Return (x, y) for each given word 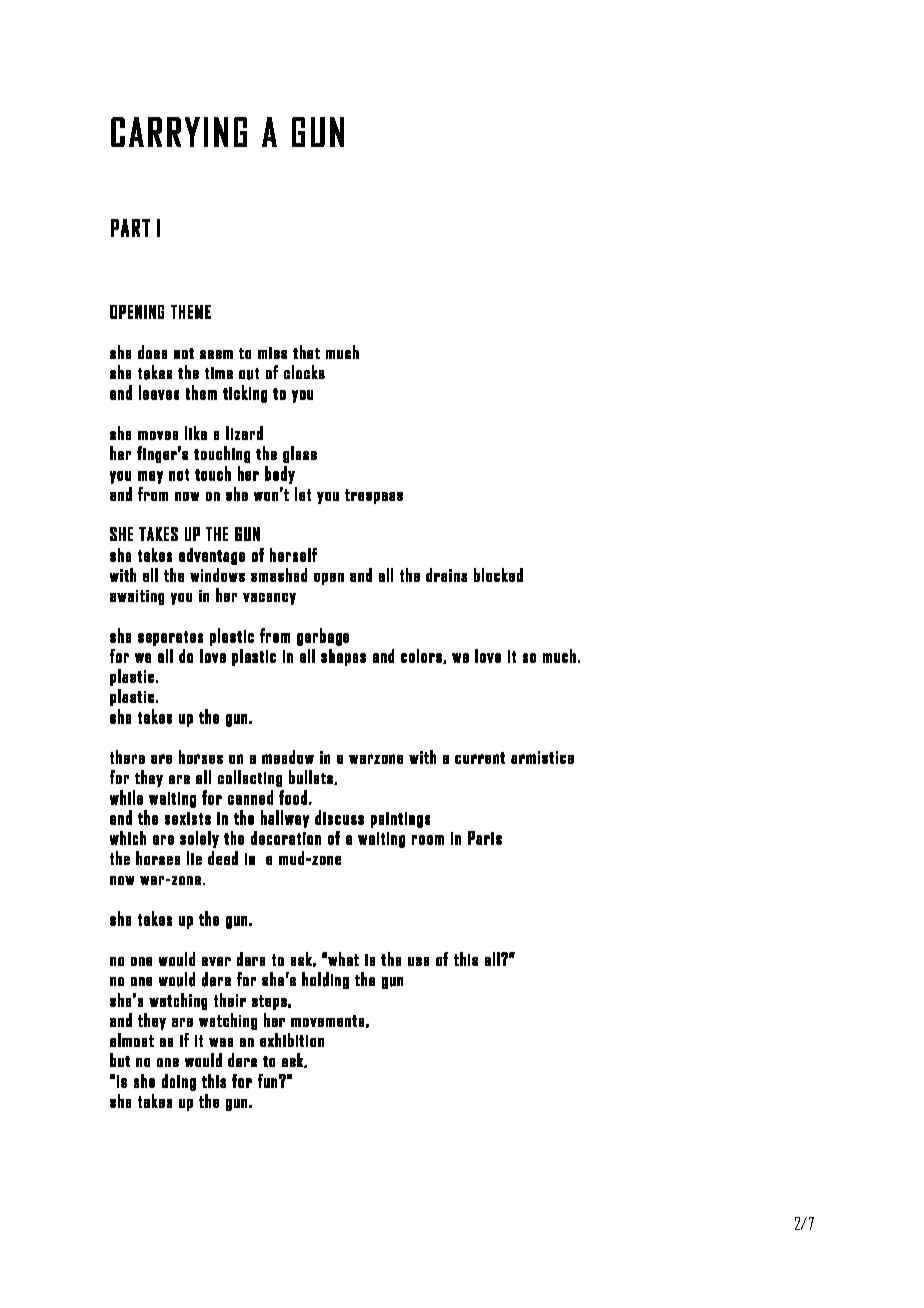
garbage (323, 637)
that (306, 352)
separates (170, 638)
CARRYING (179, 132)
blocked (498, 575)
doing (179, 1082)
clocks (304, 372)
